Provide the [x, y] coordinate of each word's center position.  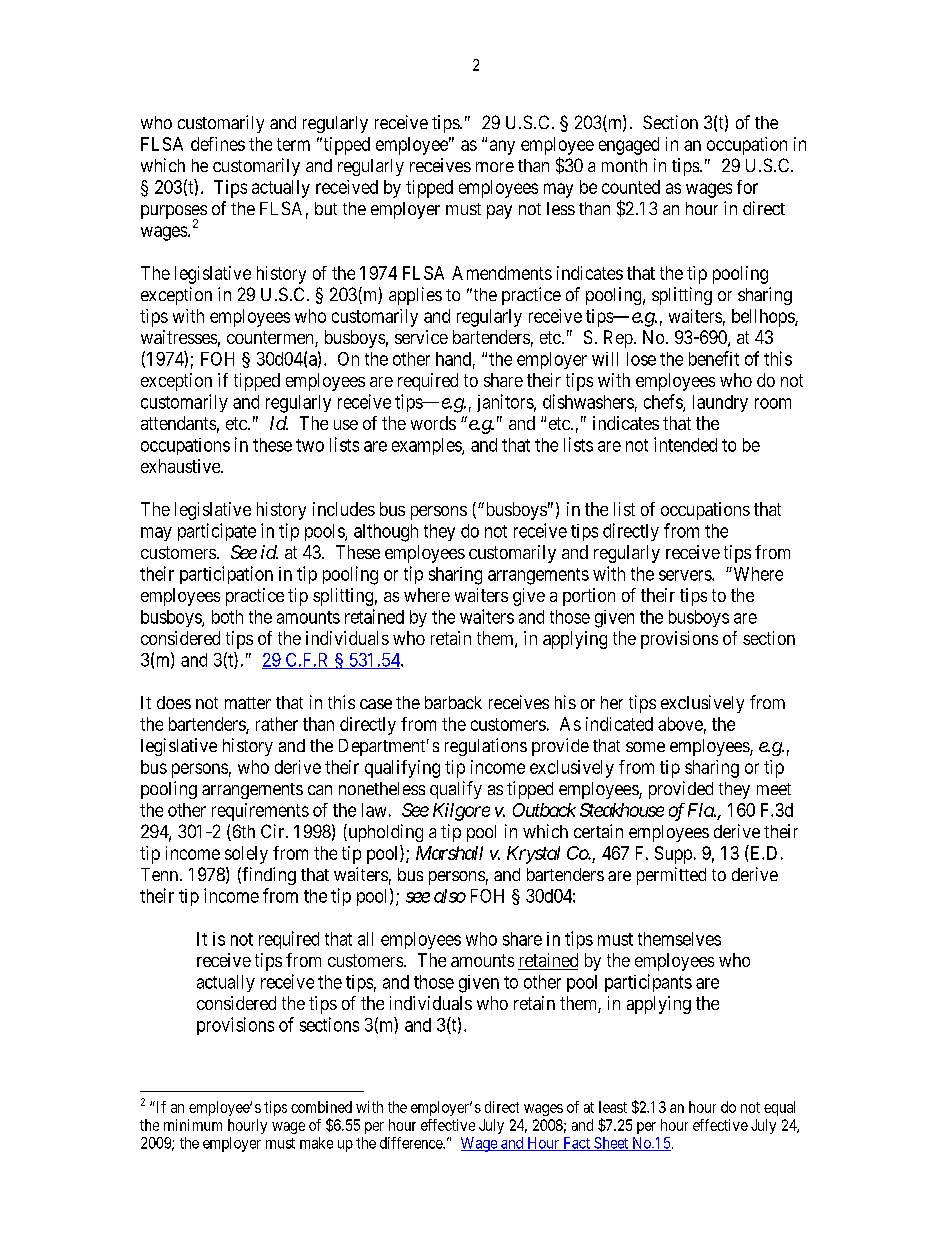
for [747, 187]
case [376, 704]
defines [218, 144]
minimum [193, 1125]
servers [686, 575]
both [227, 617]
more [495, 167]
